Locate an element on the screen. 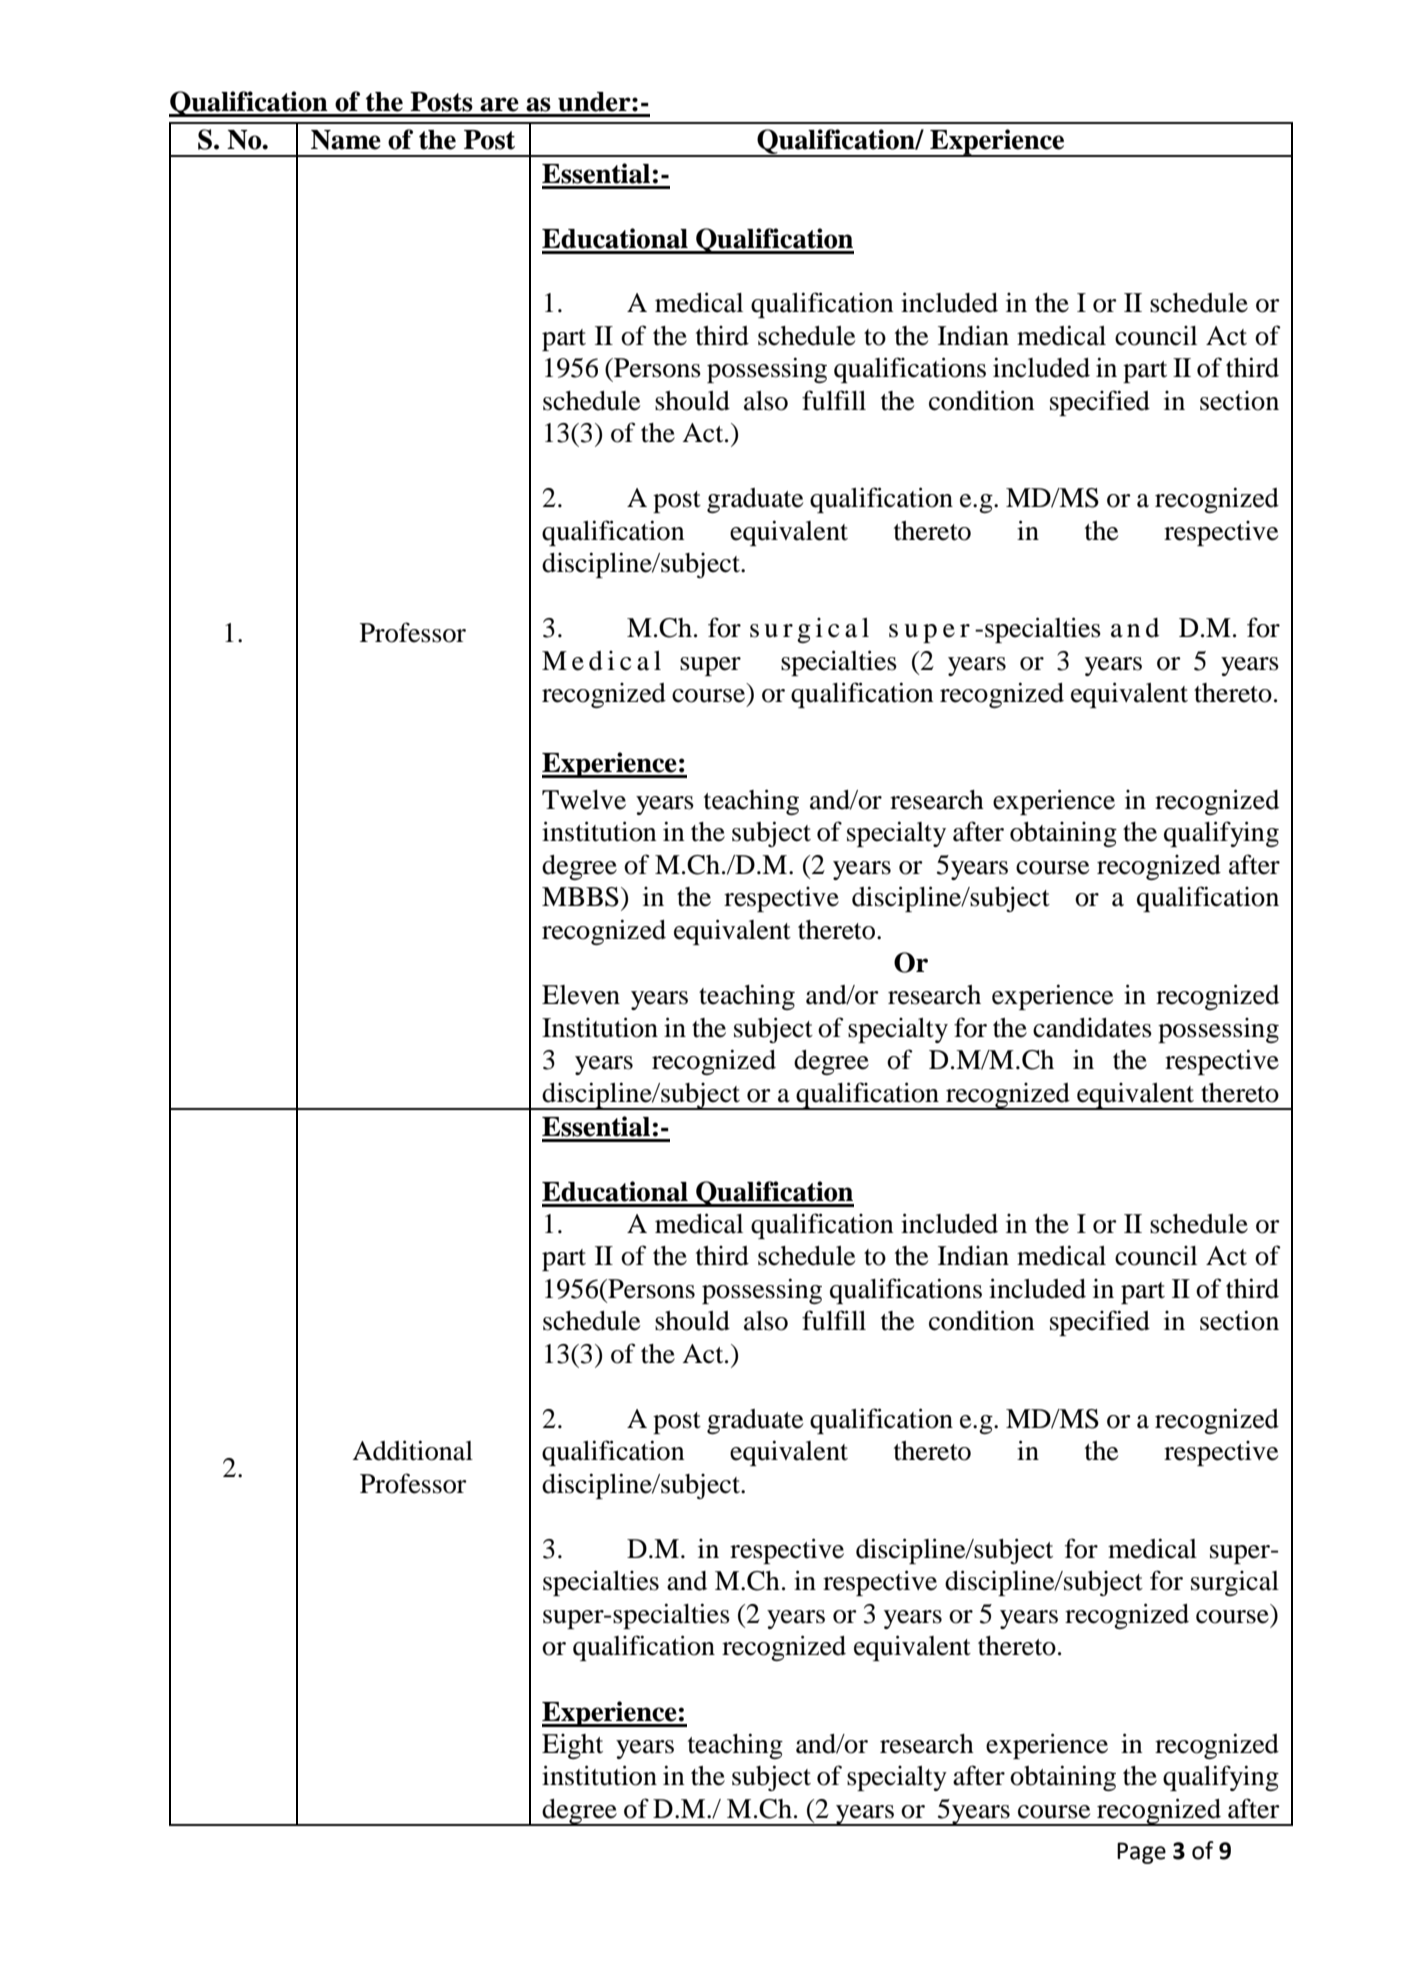  surgical is located at coordinates (1235, 1583).
